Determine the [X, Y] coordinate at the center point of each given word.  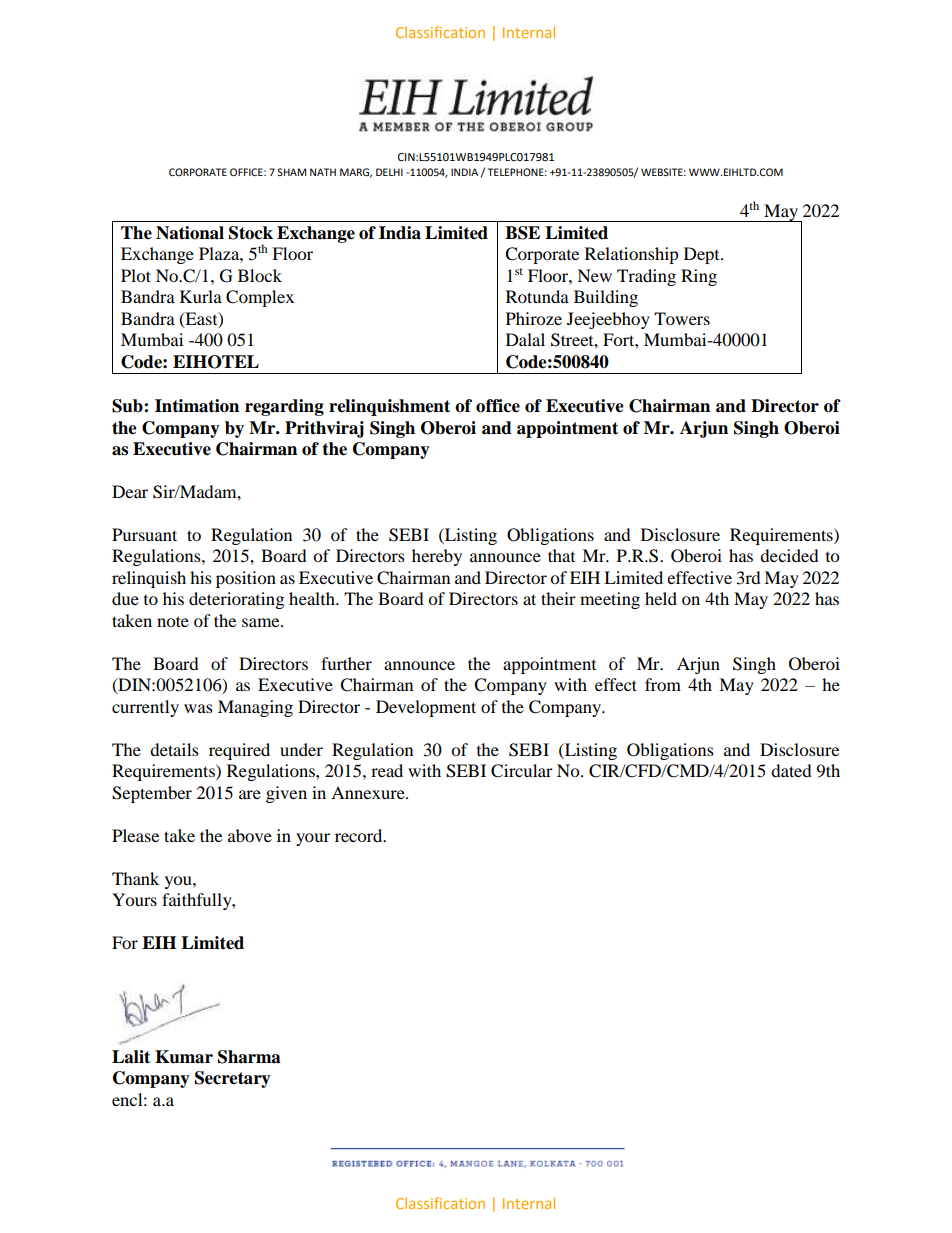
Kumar [184, 1057]
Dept [703, 255]
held [661, 598]
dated [791, 770]
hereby [437, 557]
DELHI [389, 172]
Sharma [249, 1057]
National [190, 233]
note [173, 621]
